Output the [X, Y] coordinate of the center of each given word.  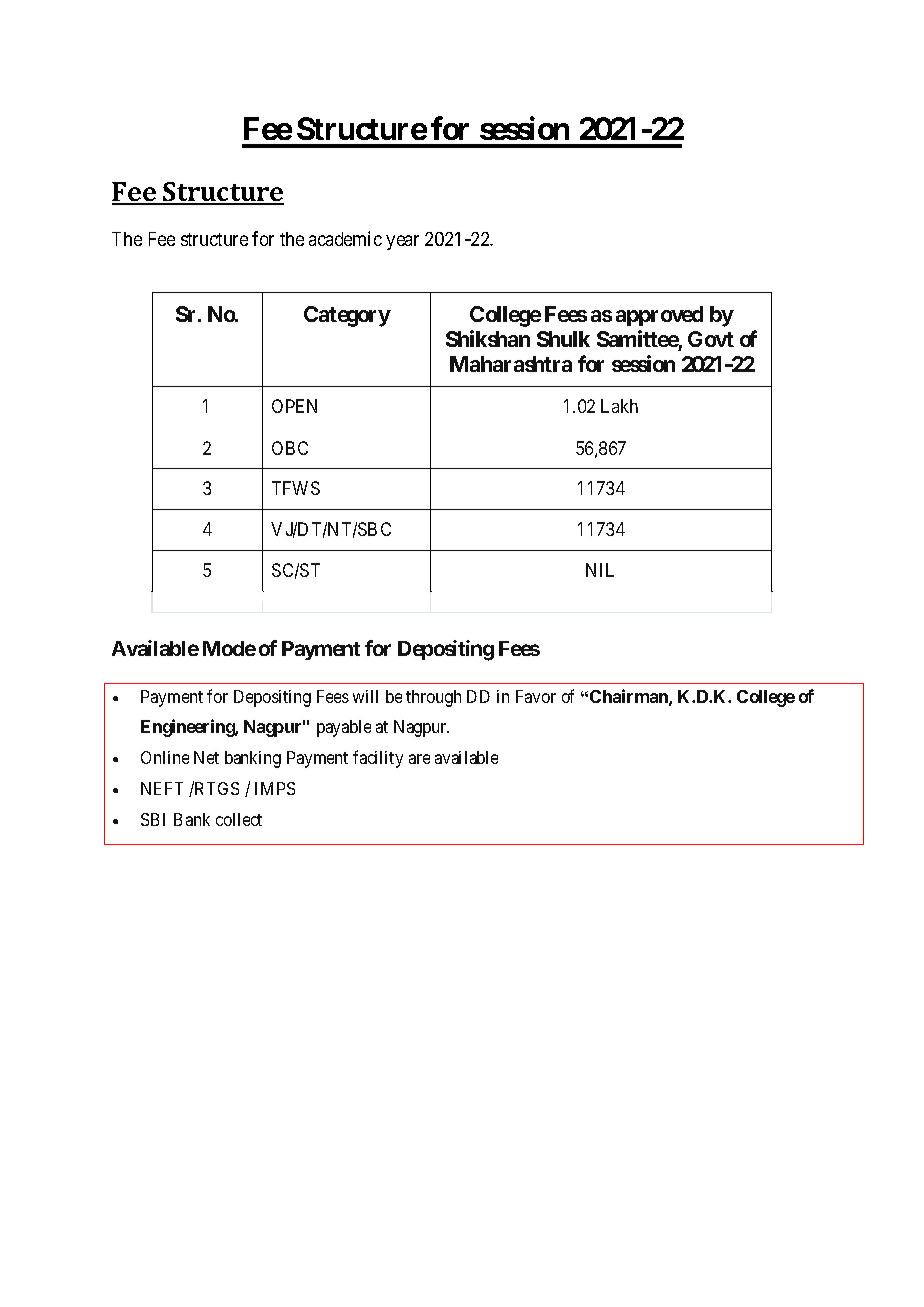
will [365, 696]
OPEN [294, 406]
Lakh [619, 406]
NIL [600, 570]
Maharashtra [511, 364]
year [403, 243]
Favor [536, 696]
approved [659, 316]
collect [239, 819]
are [419, 759]
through [433, 698]
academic [345, 238]
